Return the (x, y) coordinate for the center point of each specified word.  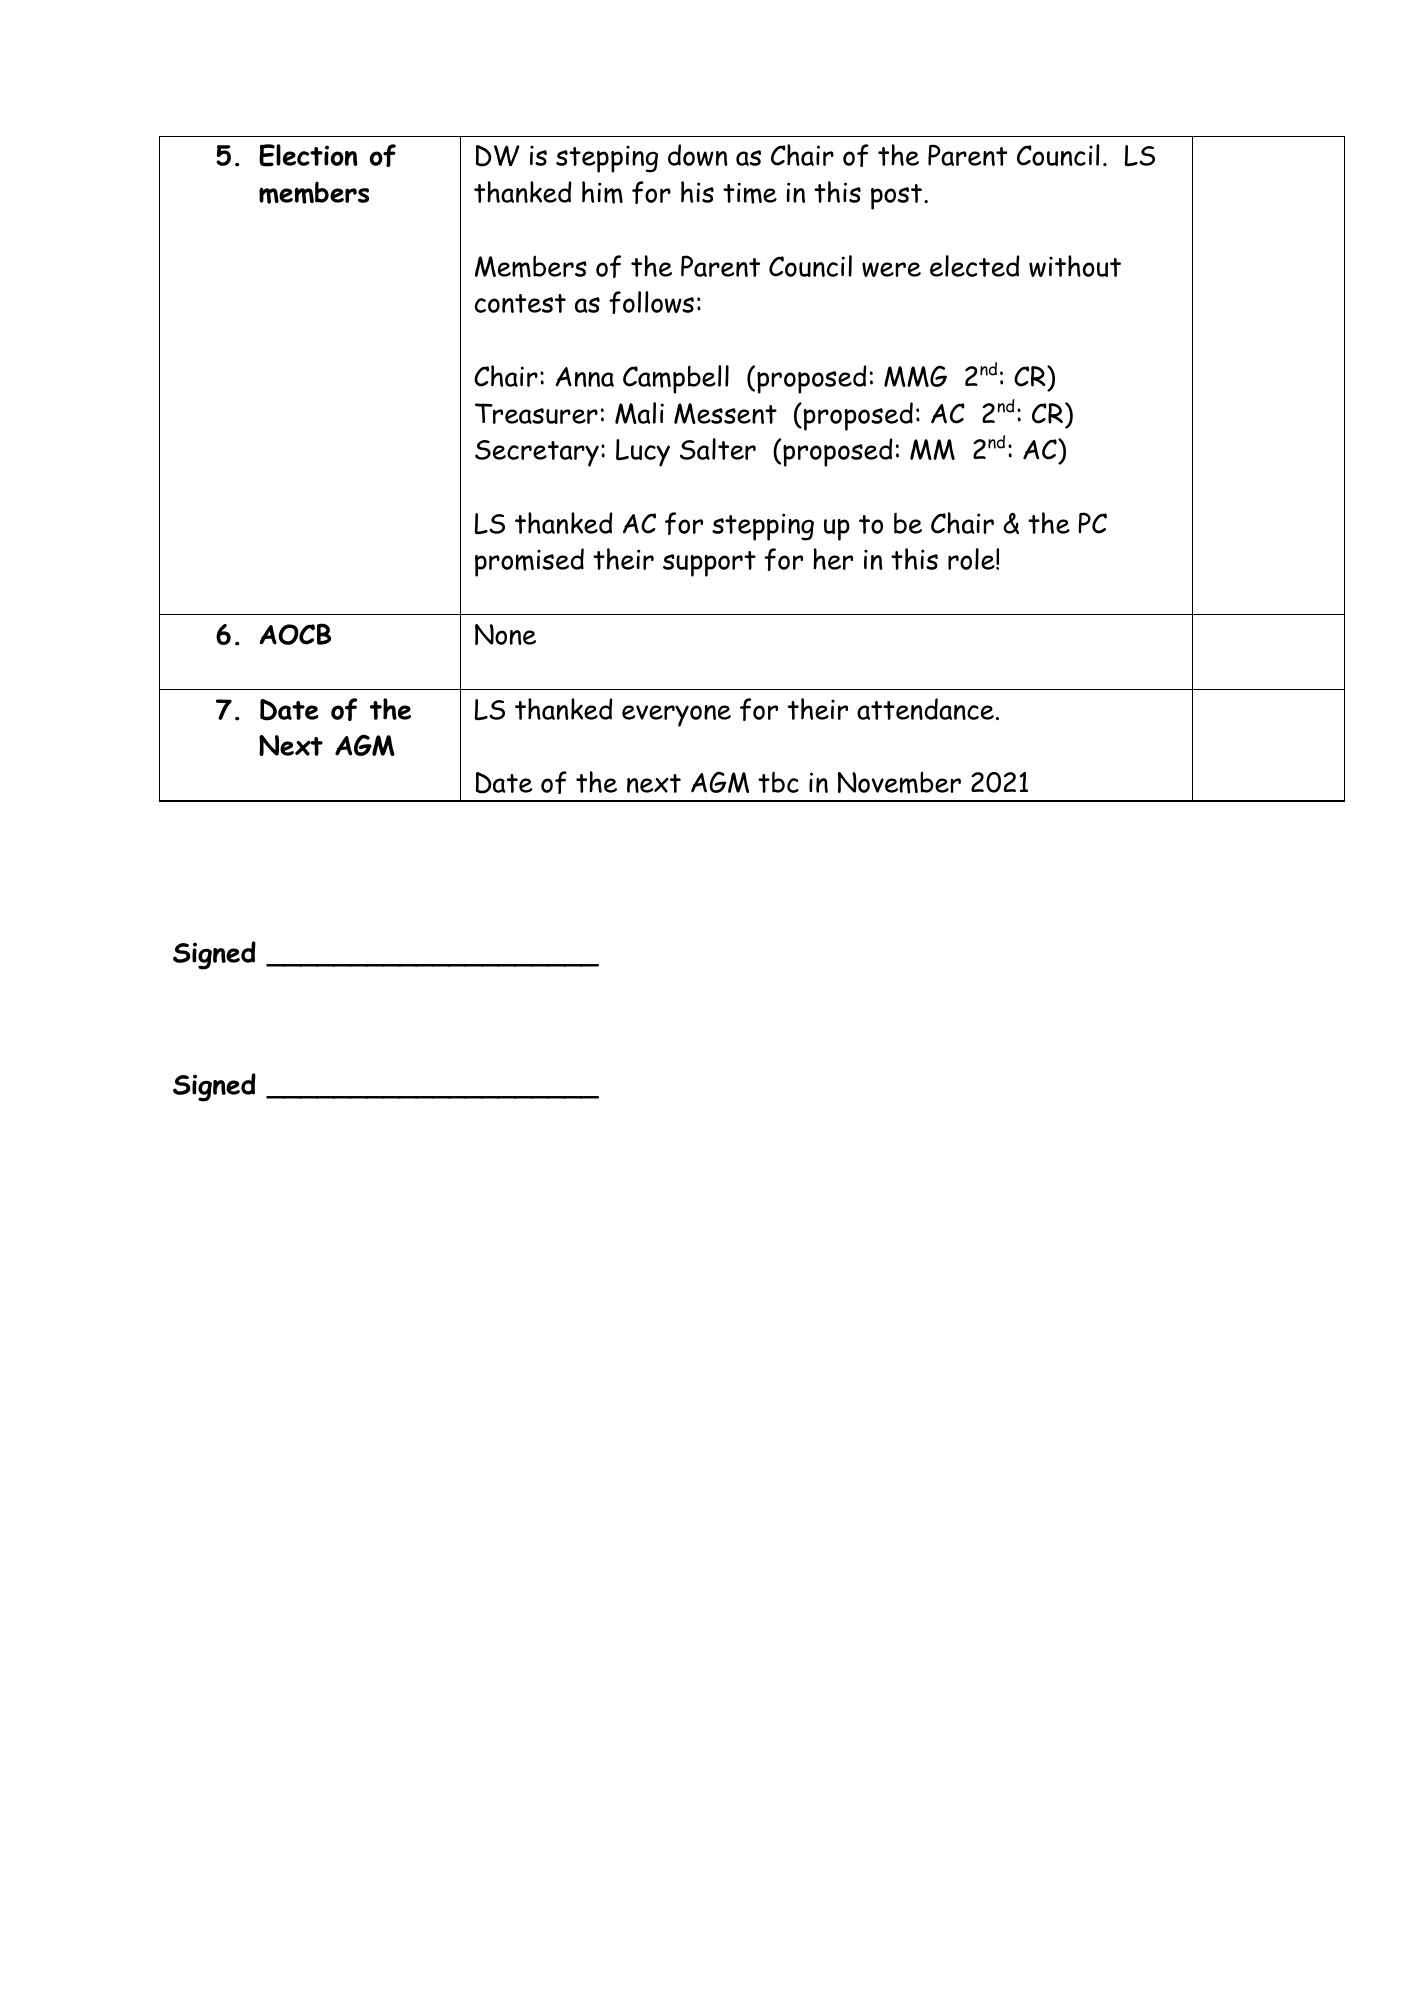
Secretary (537, 453)
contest (520, 303)
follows (651, 302)
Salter (718, 449)
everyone (676, 716)
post (896, 197)
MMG (915, 376)
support (709, 564)
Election (308, 155)
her (833, 559)
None (505, 634)
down (698, 155)
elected (974, 266)
